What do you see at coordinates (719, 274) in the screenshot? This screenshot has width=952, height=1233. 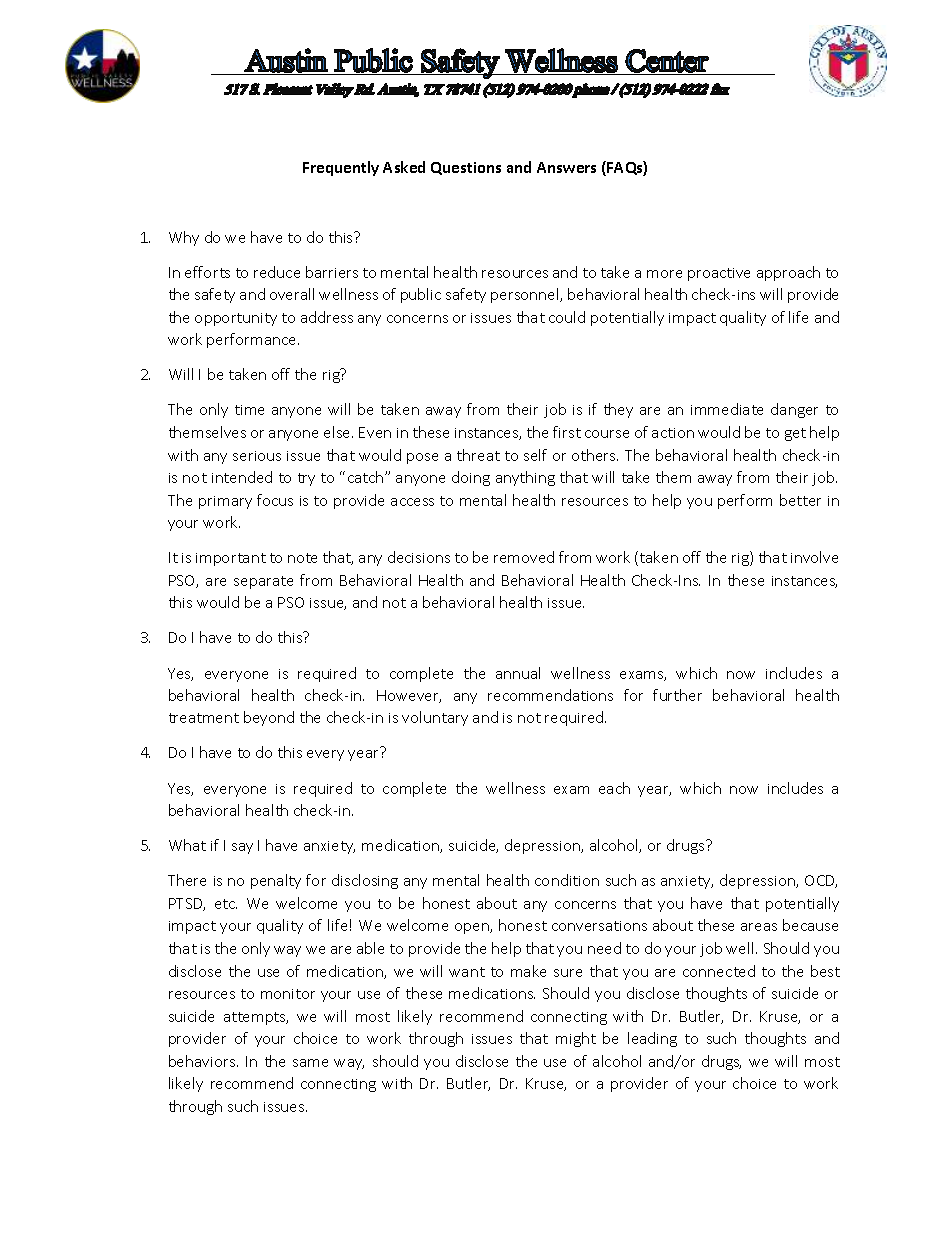 I see `proactive` at bounding box center [719, 274].
